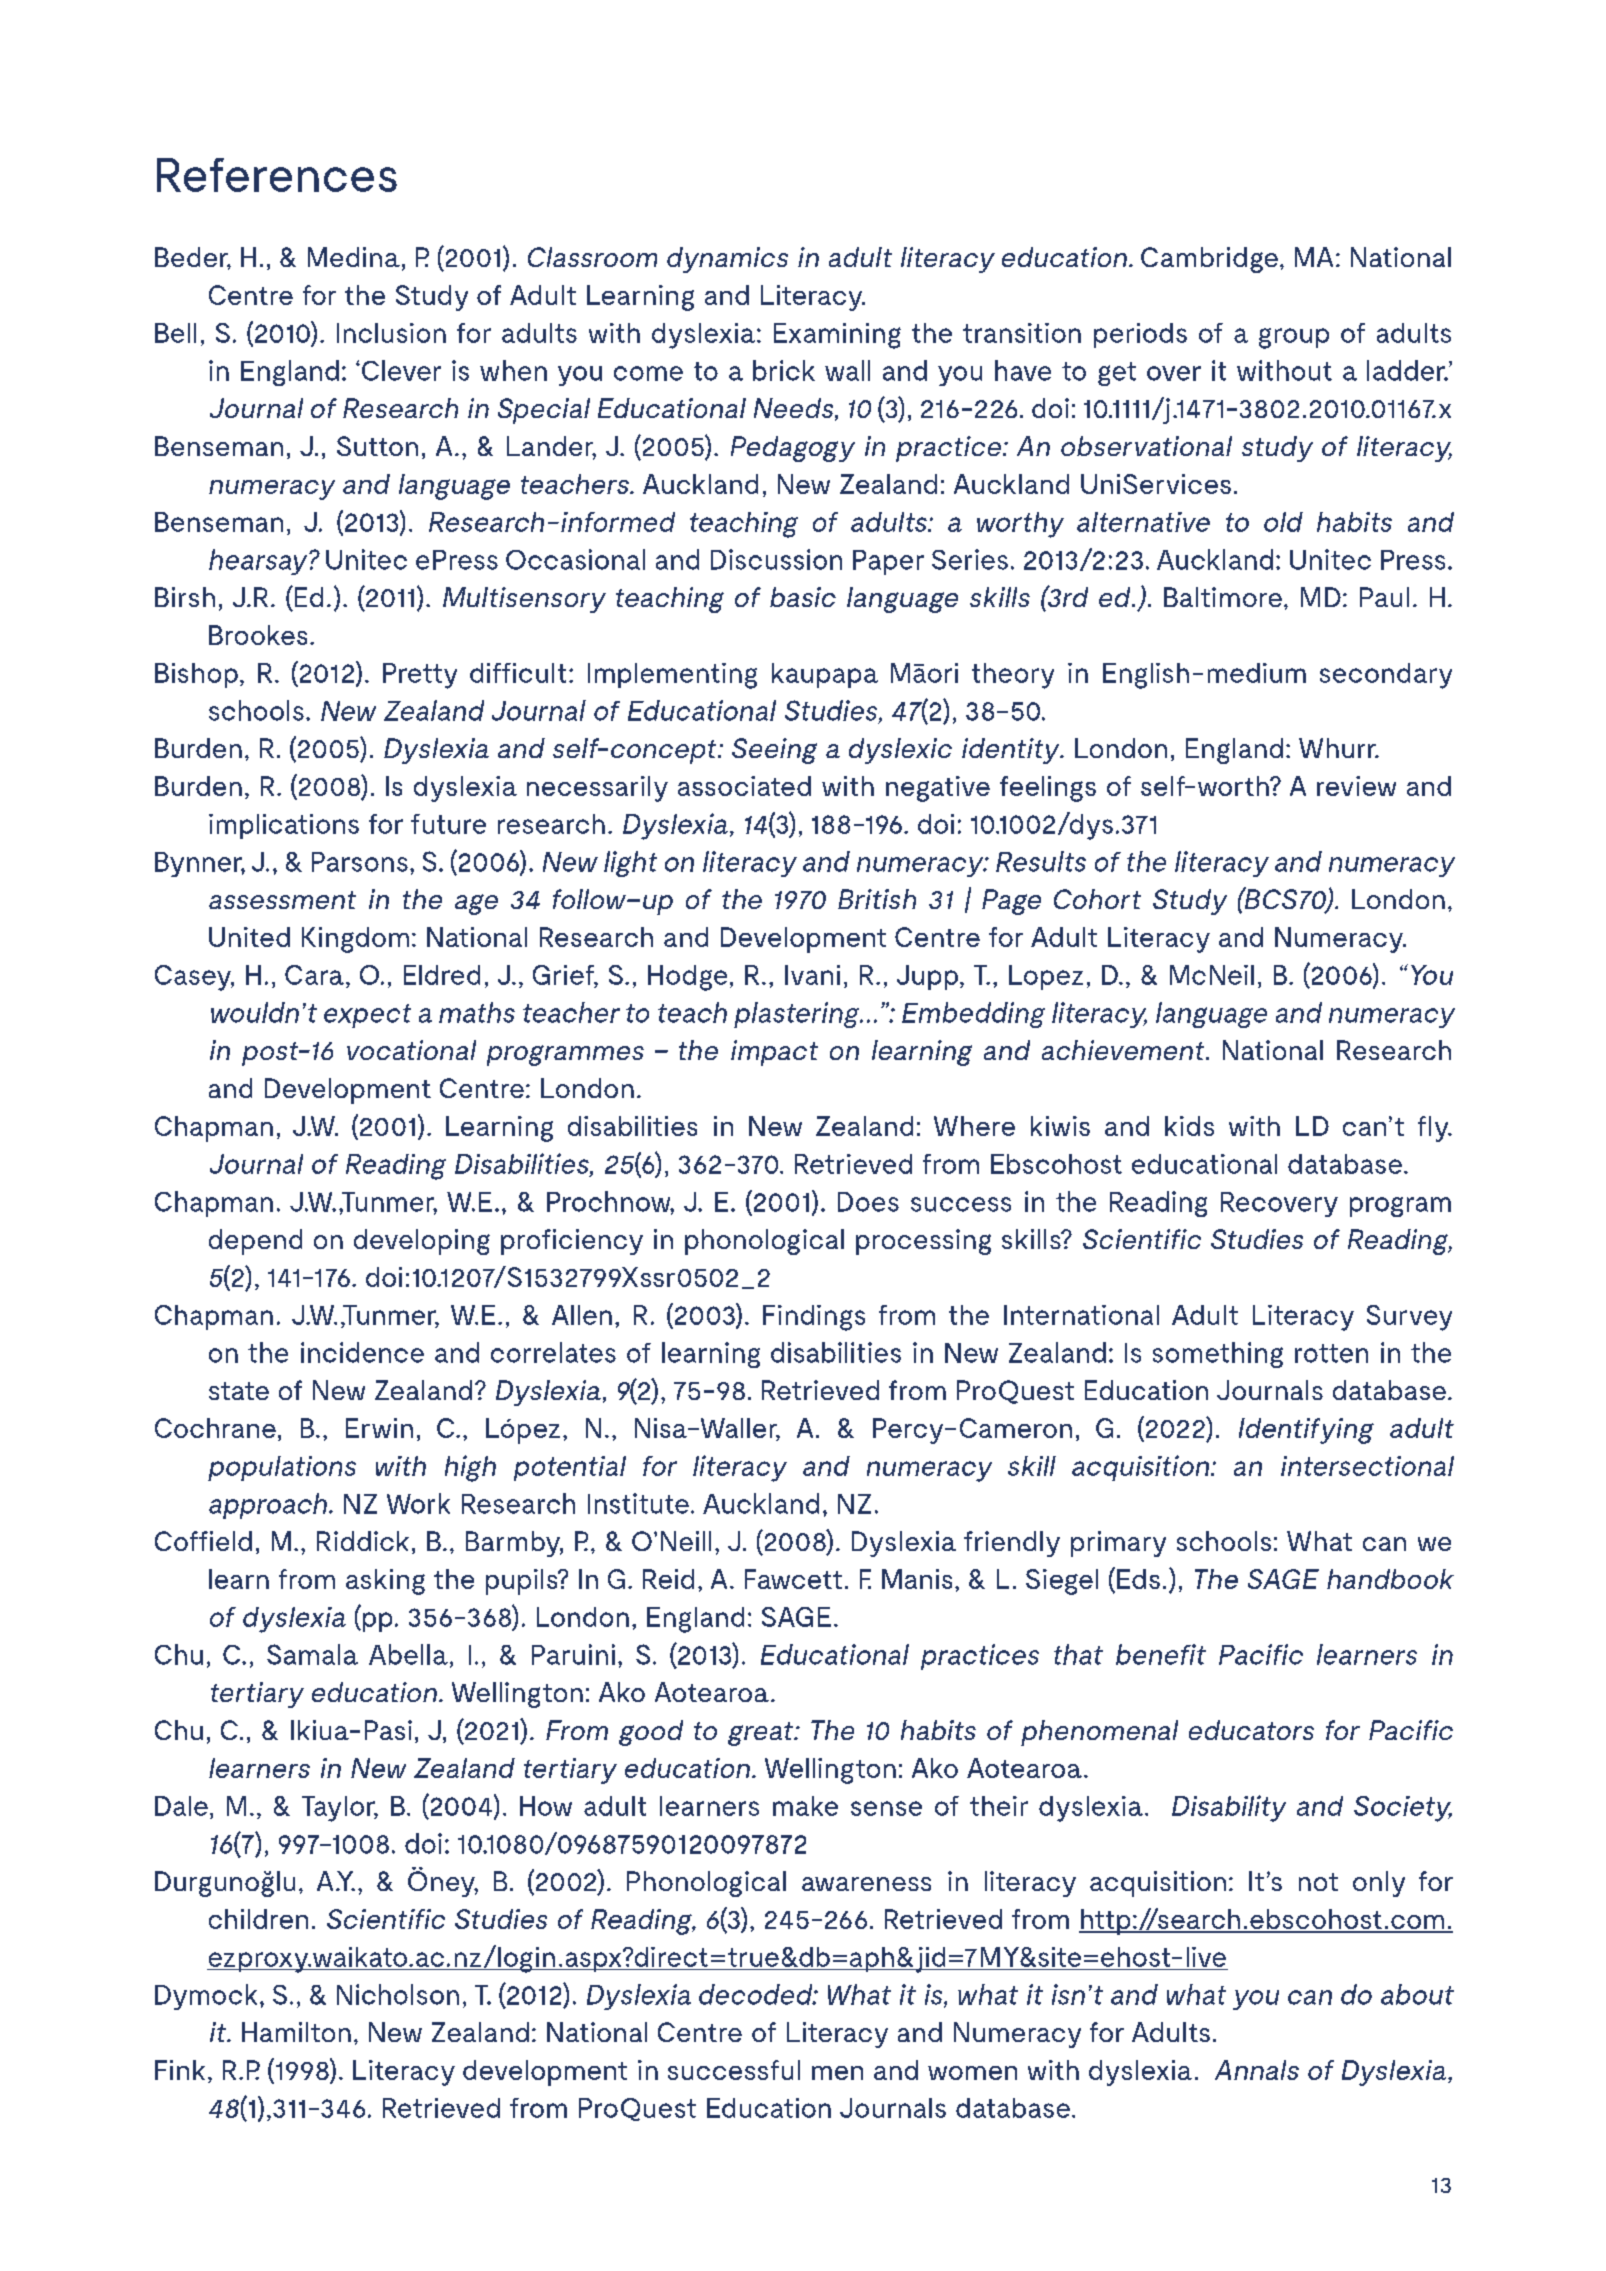 This document has height=2271, width=1606. Describe the element at coordinates (1211, 260) in the document. I see `Cambridge` at that location.
